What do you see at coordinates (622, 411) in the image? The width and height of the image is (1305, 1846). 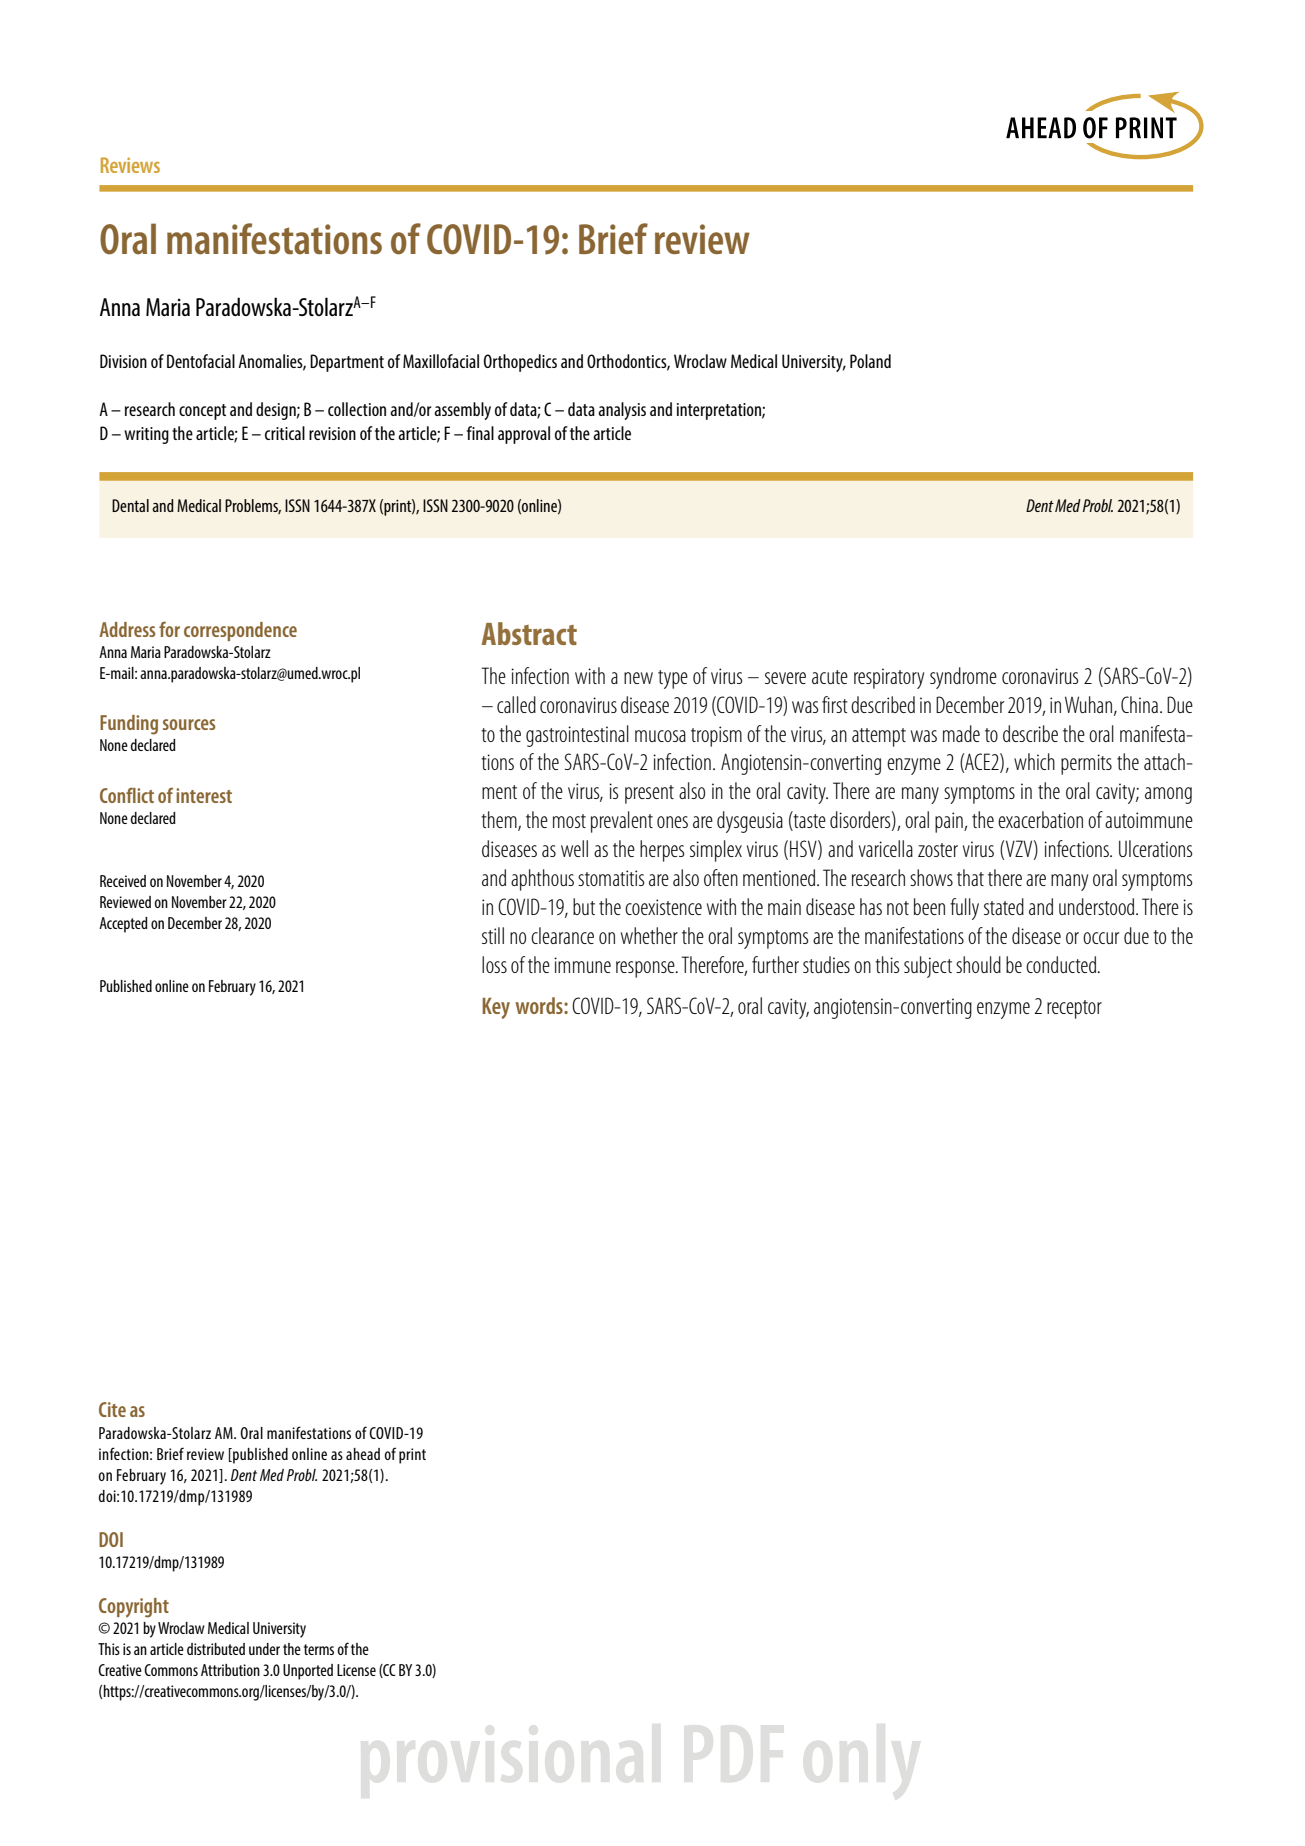 I see `analysis` at bounding box center [622, 411].
